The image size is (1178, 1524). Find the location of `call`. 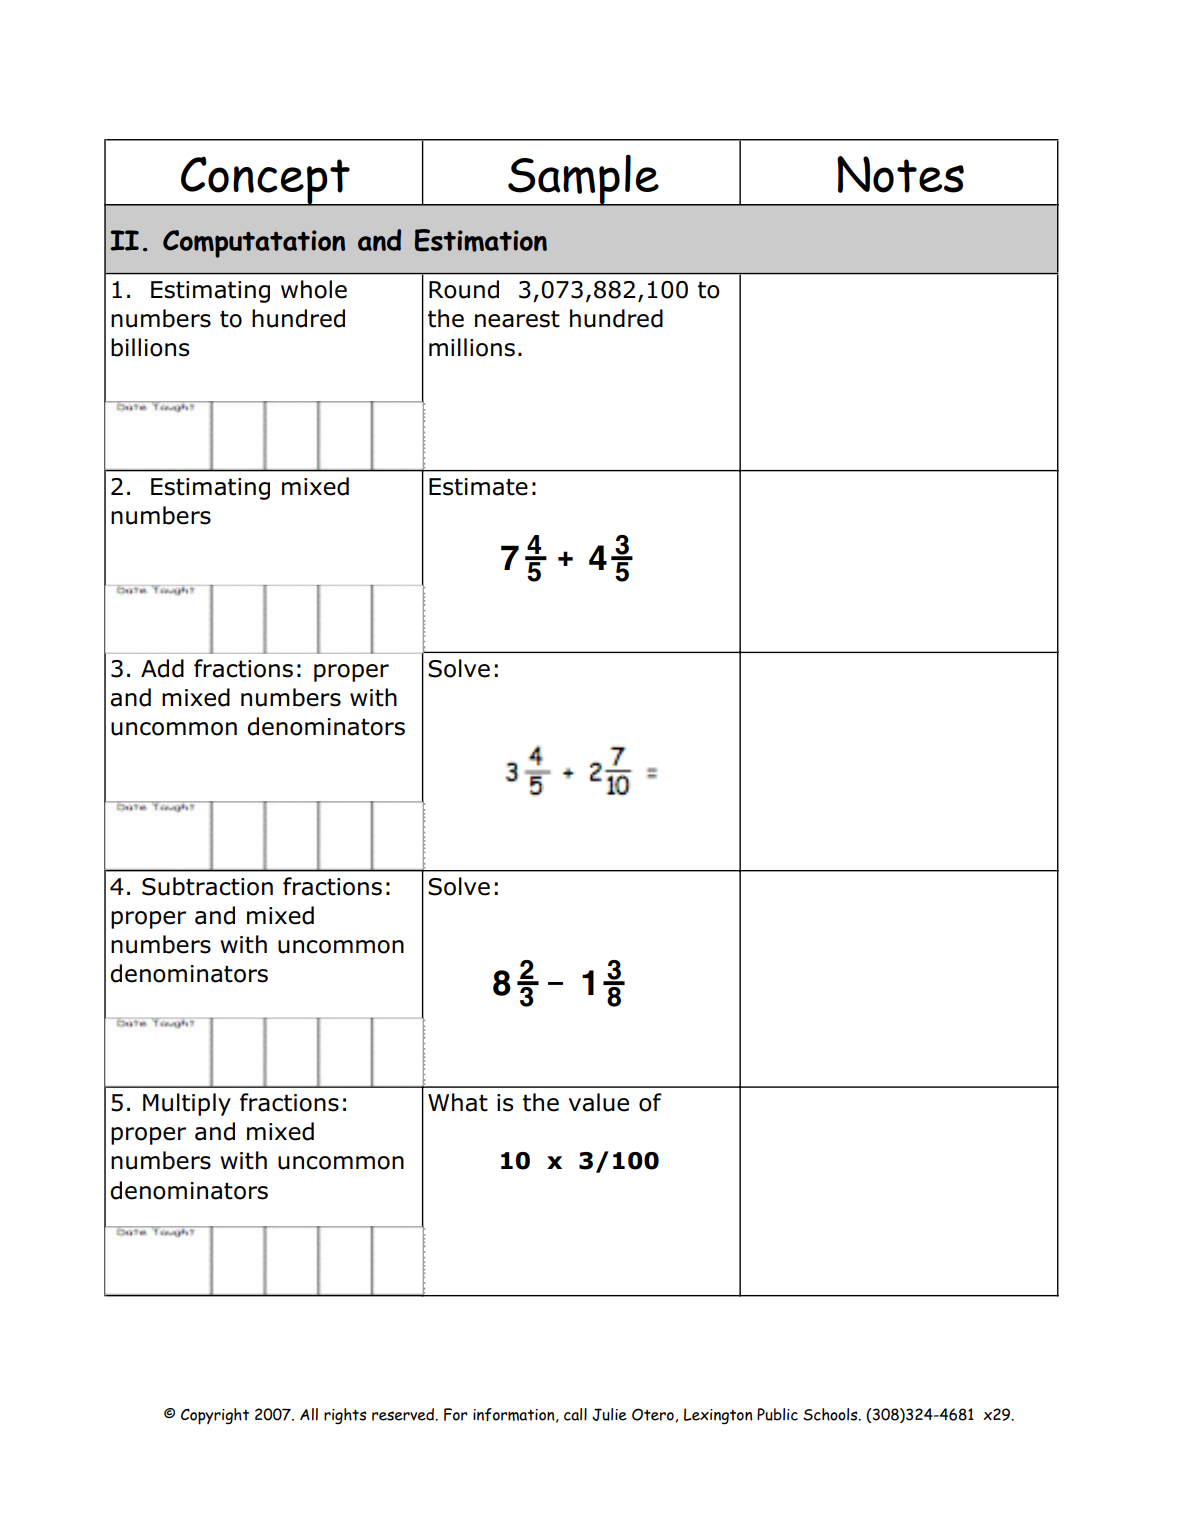

call is located at coordinates (575, 1414).
